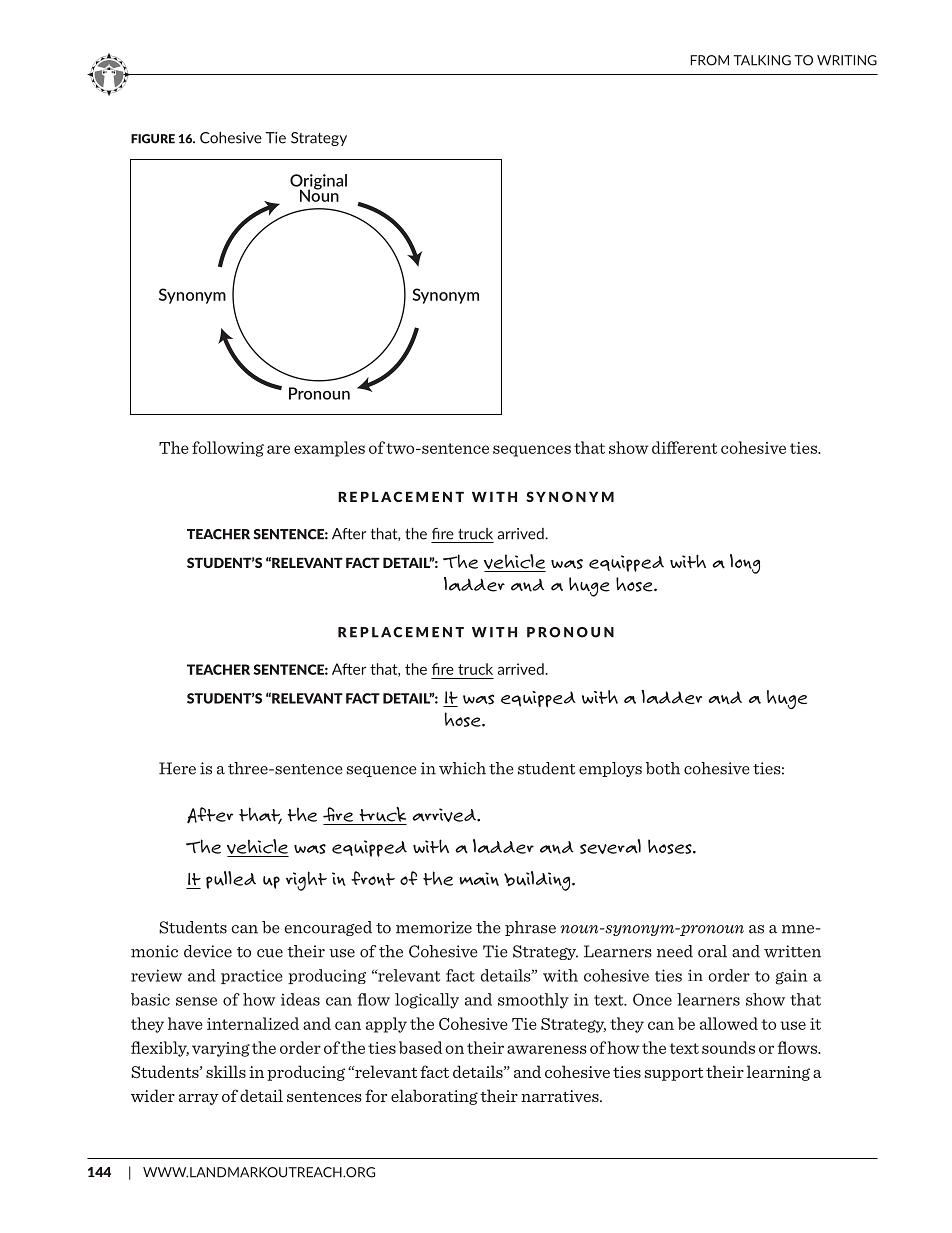  What do you see at coordinates (663, 768) in the document?
I see `both` at bounding box center [663, 768].
